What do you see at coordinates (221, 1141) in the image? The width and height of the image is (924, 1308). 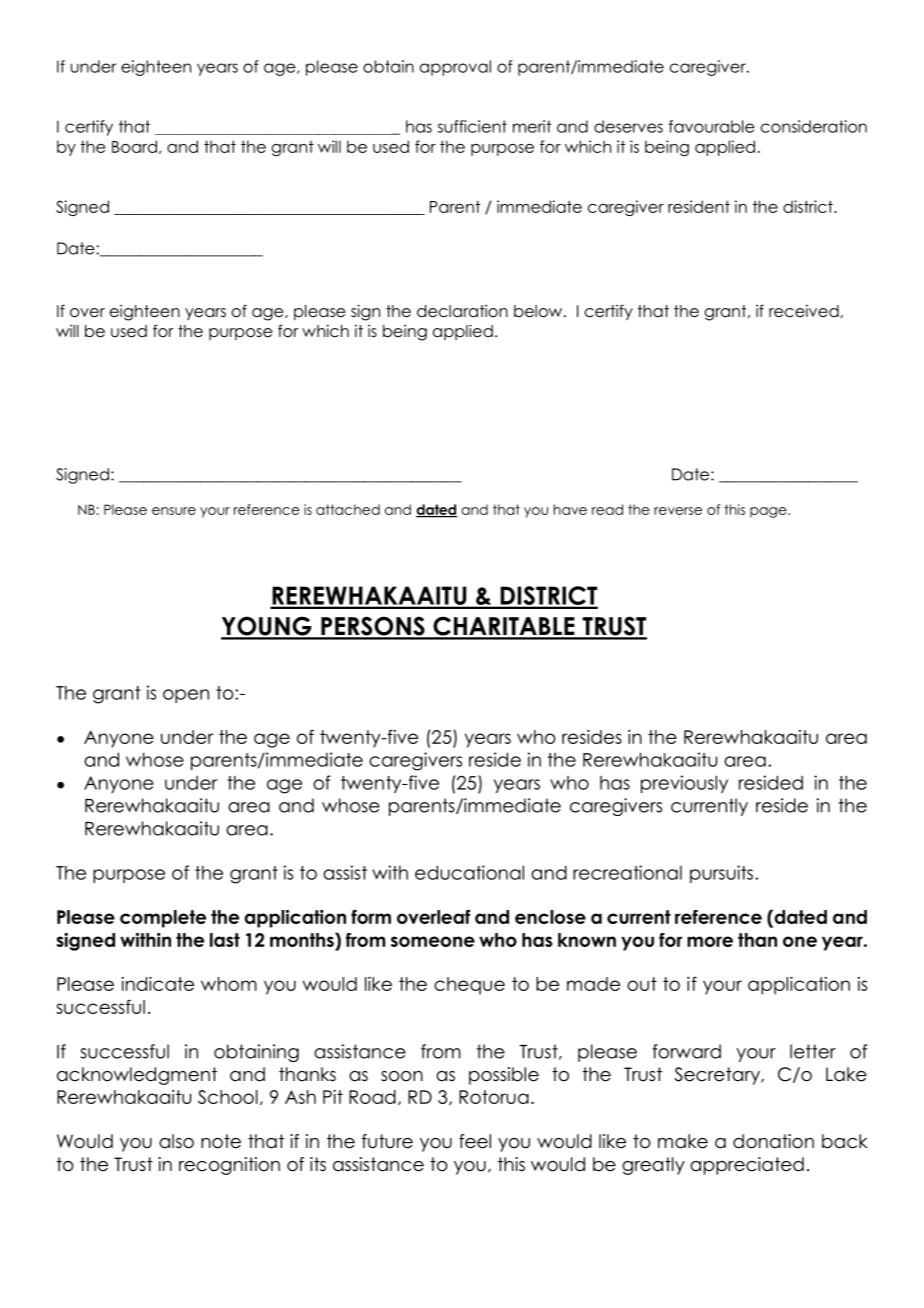 I see `note` at bounding box center [221, 1141].
